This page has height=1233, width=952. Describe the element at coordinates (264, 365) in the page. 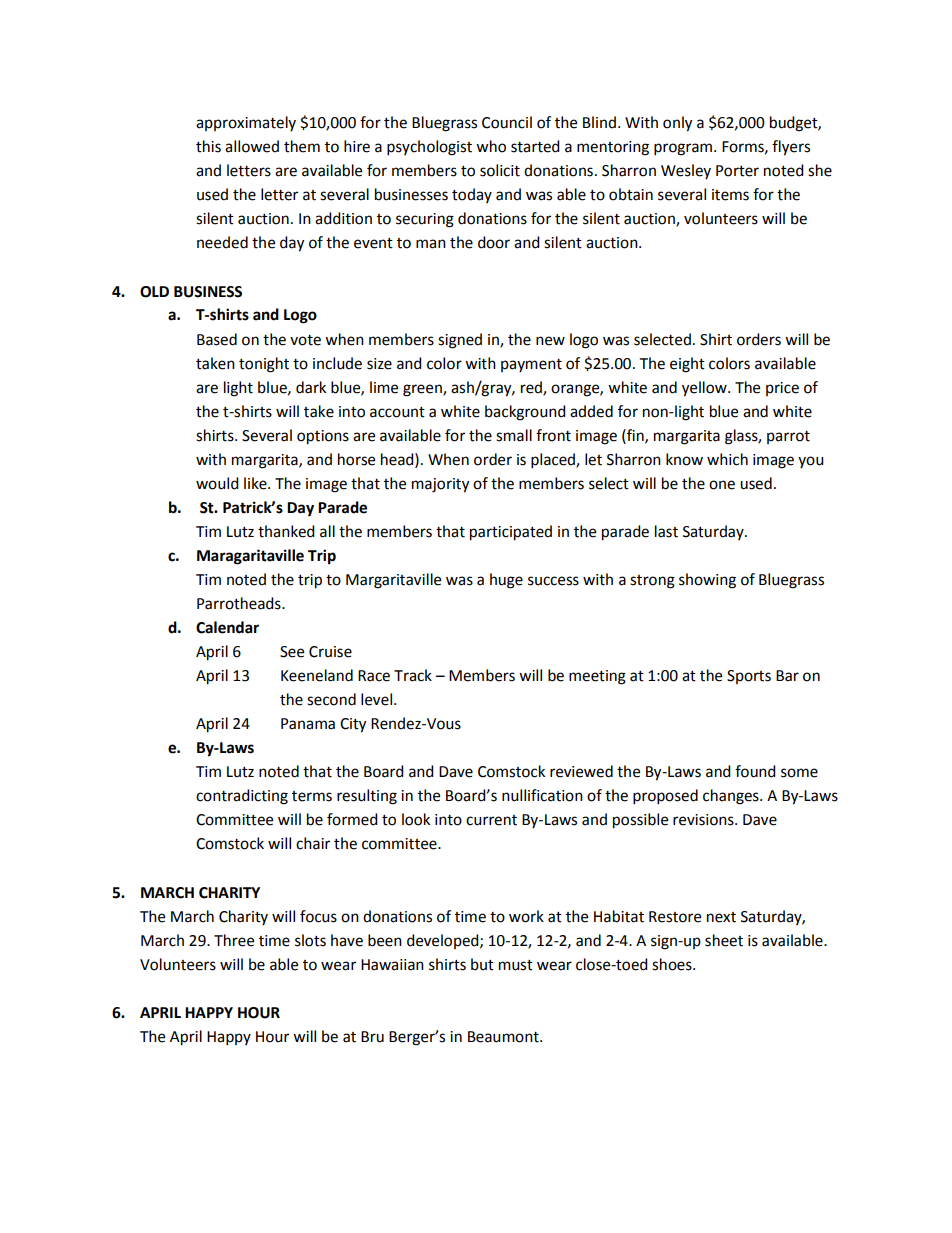

I see `tonight` at that location.
